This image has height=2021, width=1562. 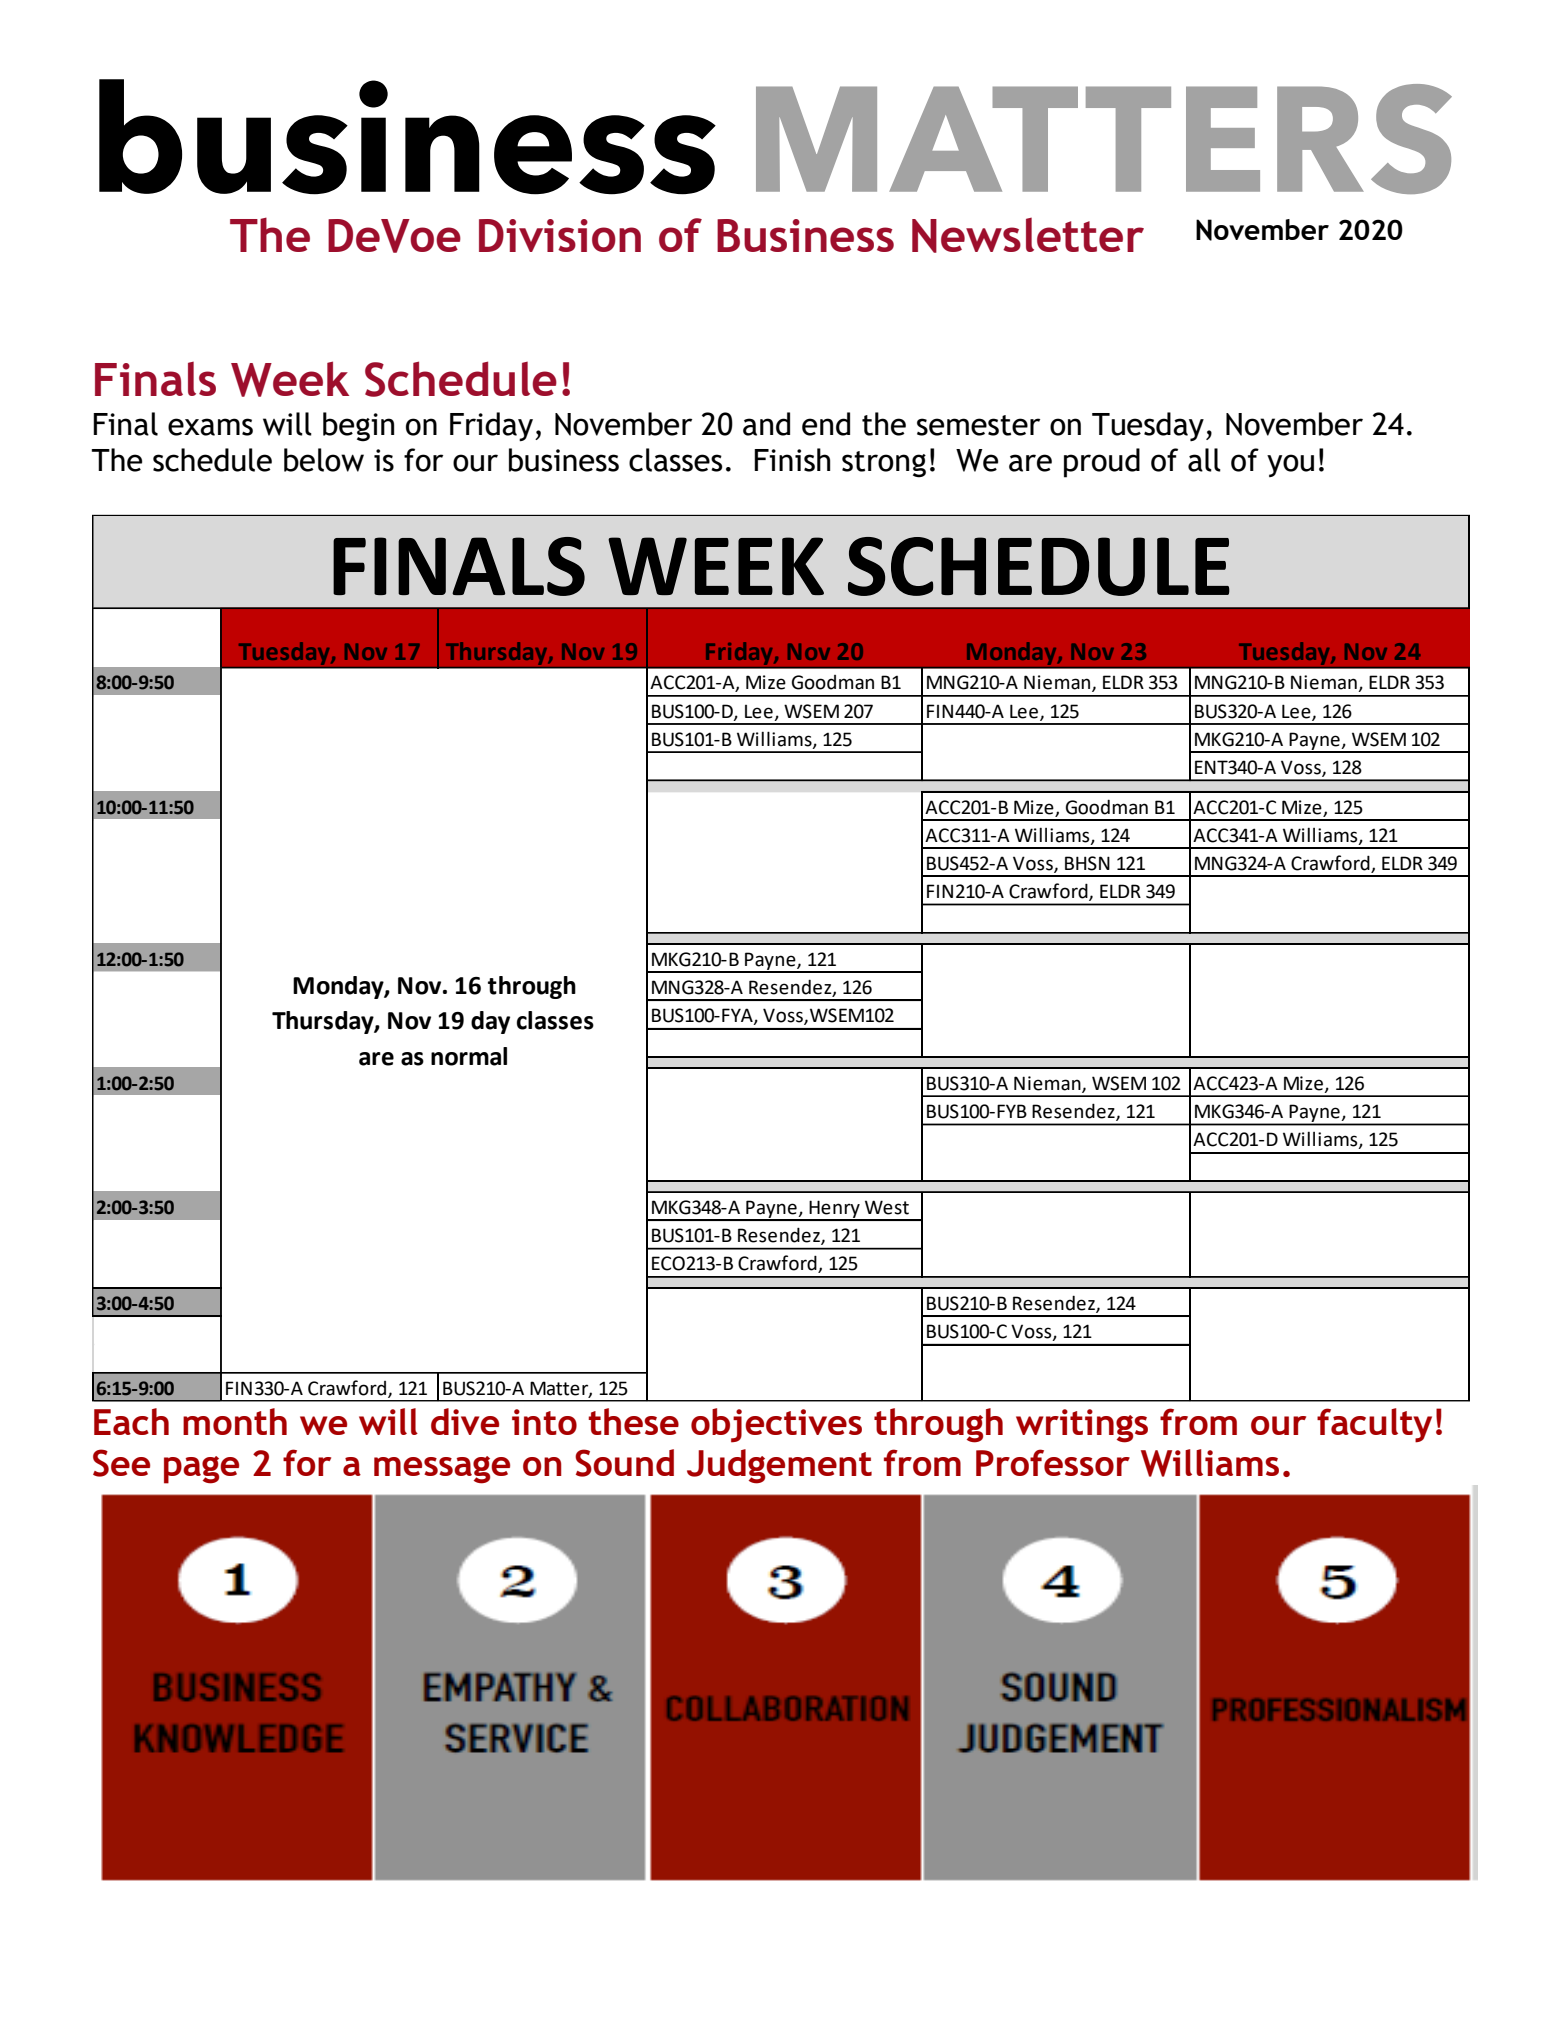 I want to click on all, so click(x=1204, y=460).
